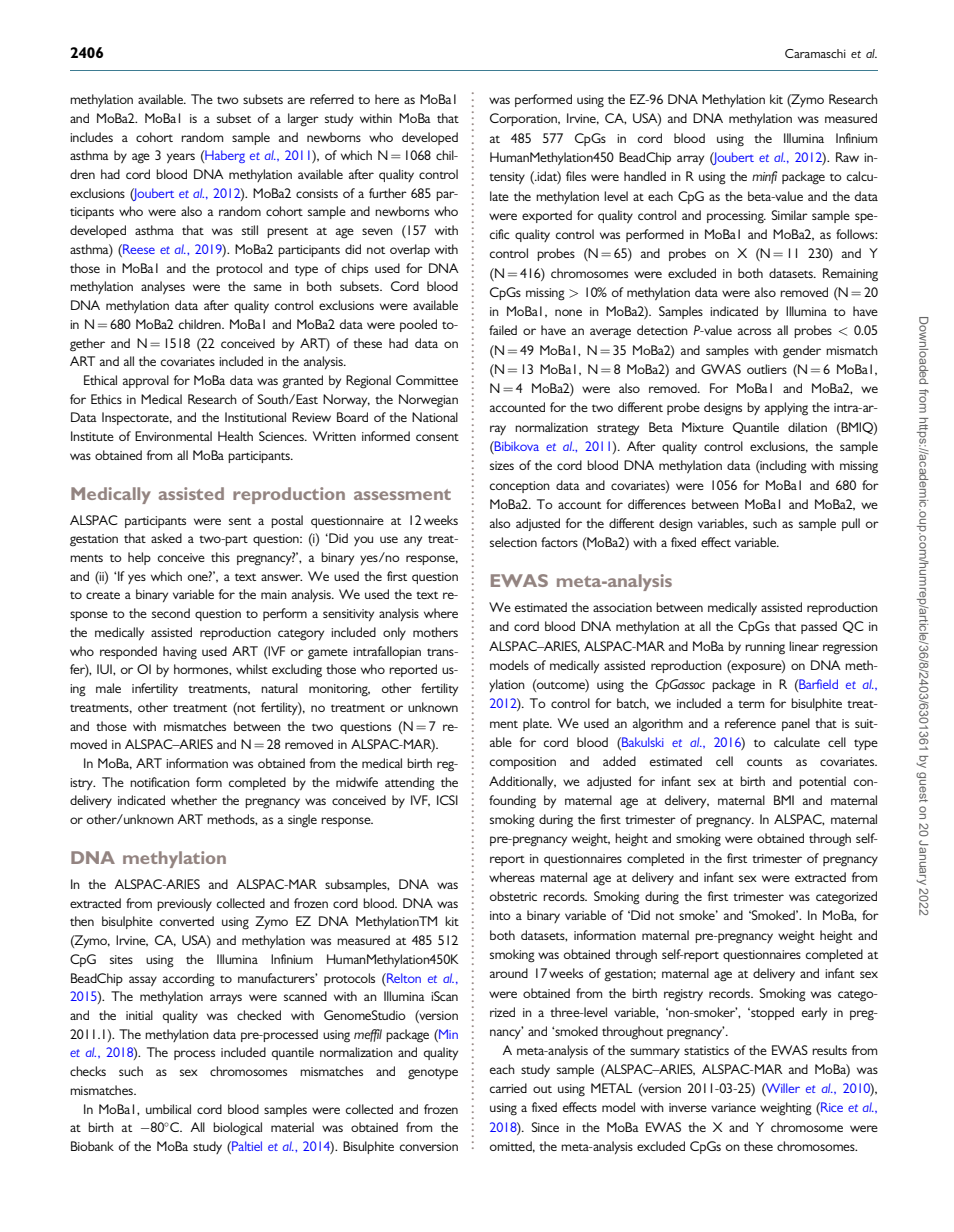 The width and height of the screenshot is (954, 1232). Describe the element at coordinates (388, 193) in the screenshot. I see `further` at that location.
